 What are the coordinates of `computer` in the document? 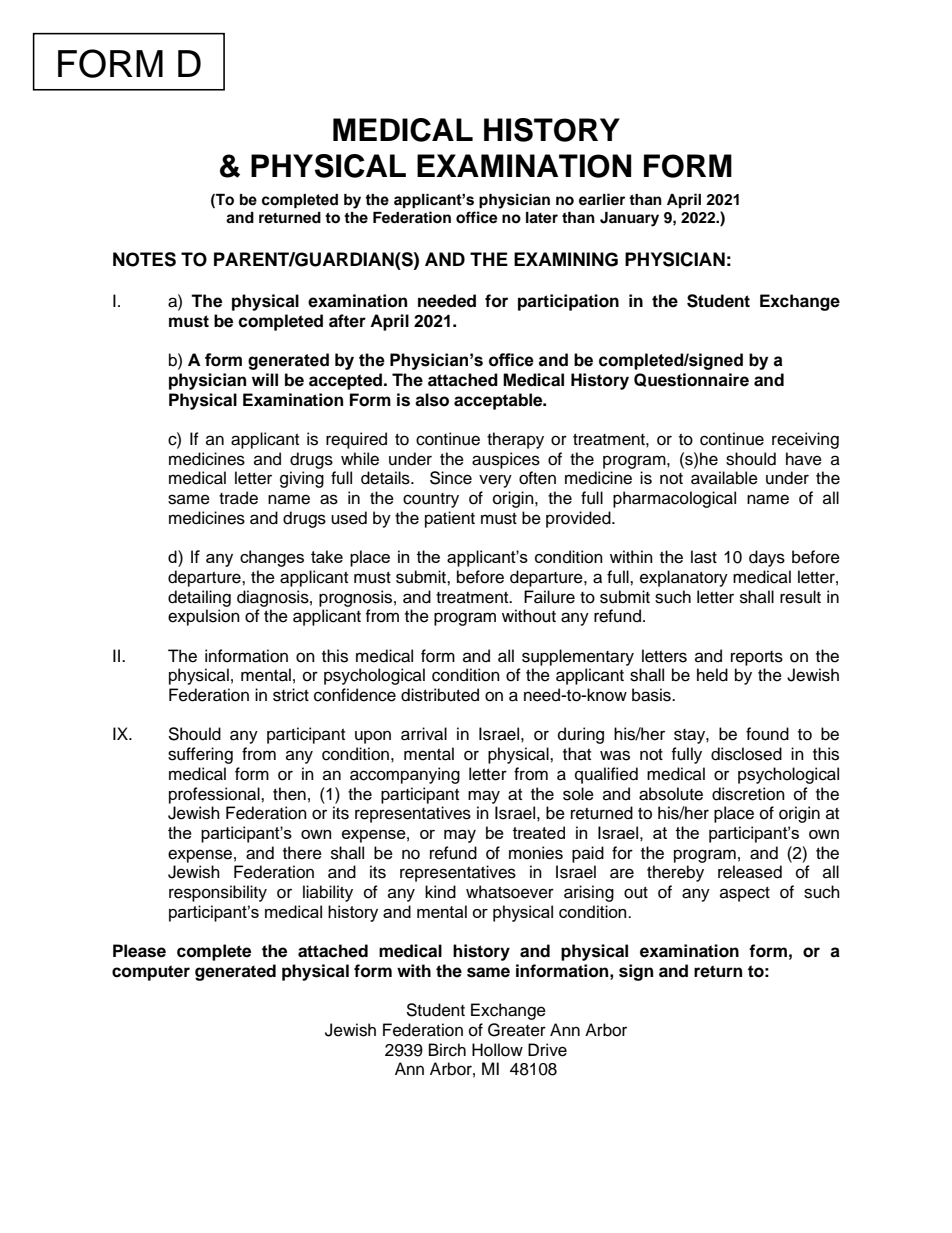 It's located at (151, 973).
